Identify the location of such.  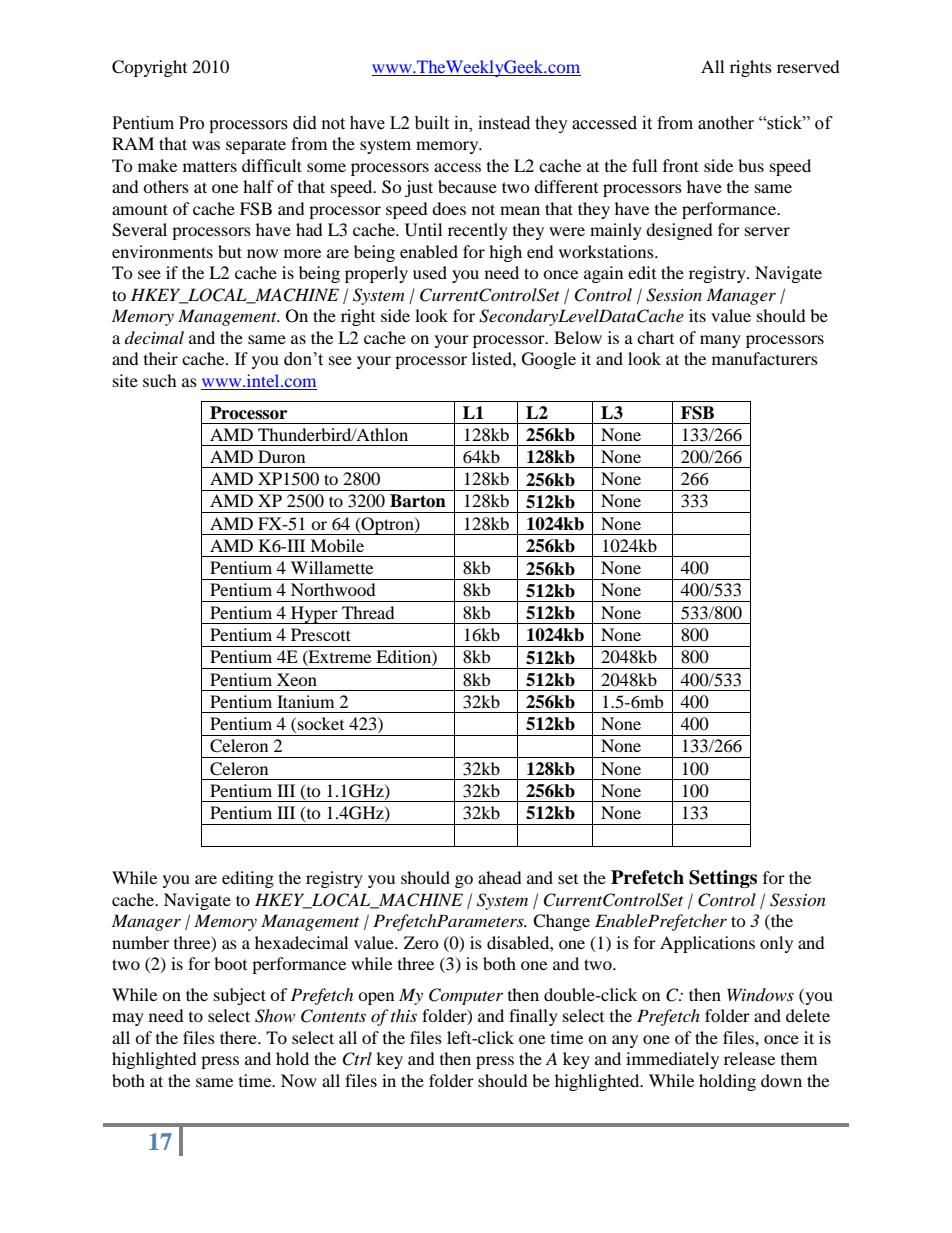
(160, 380).
